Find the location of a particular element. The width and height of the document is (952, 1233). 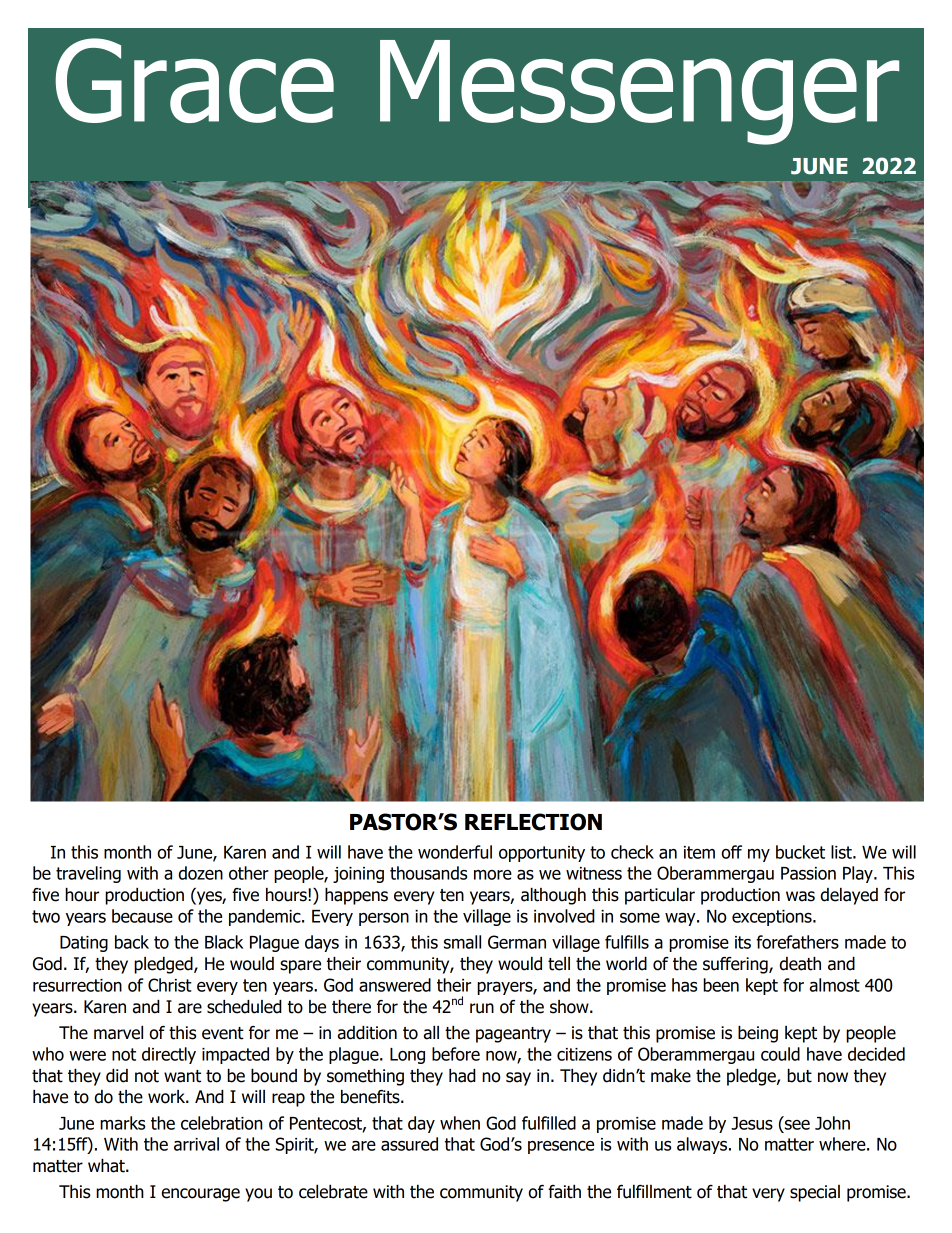

when is located at coordinates (460, 1123).
